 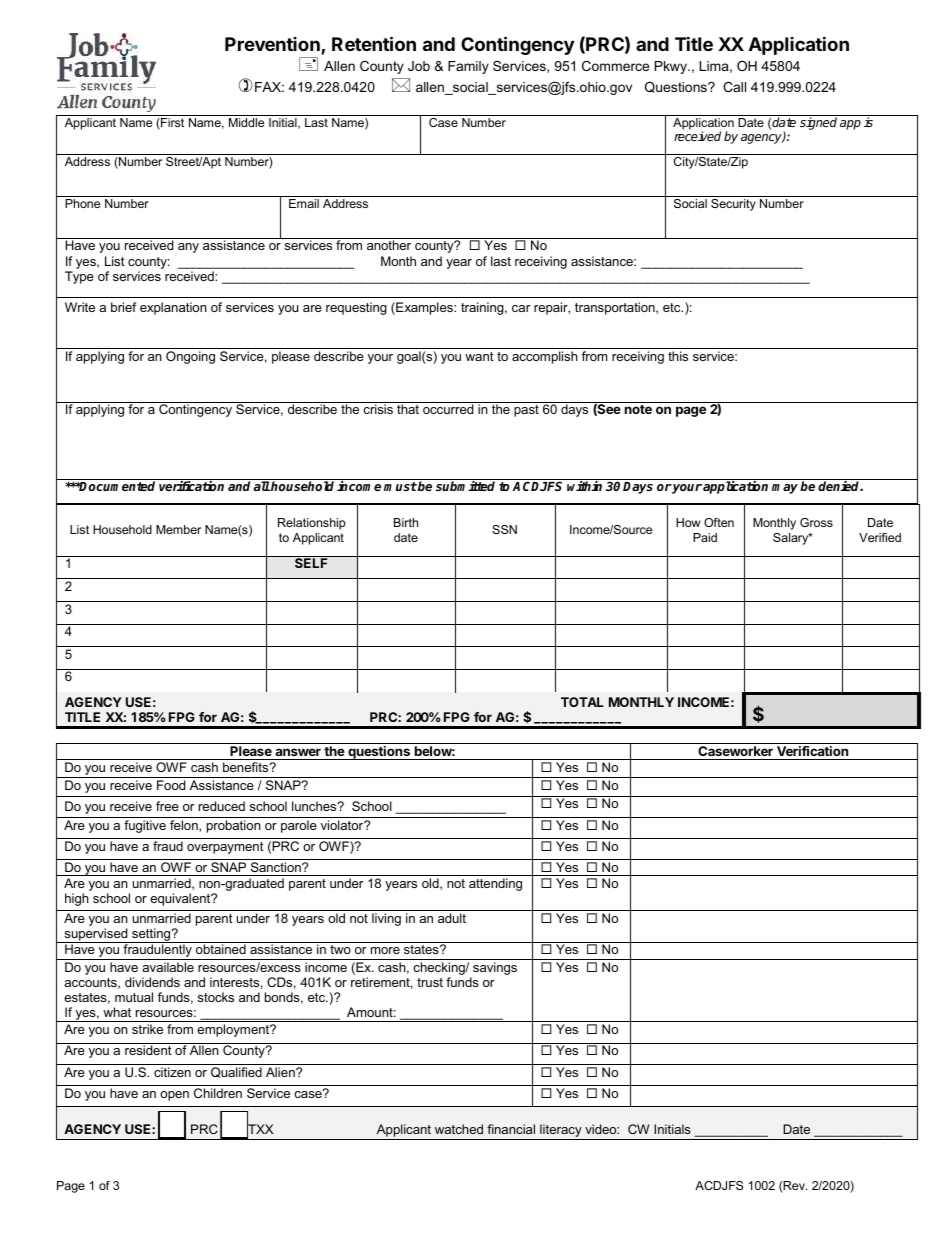 What do you see at coordinates (174, 1096) in the document?
I see `open` at bounding box center [174, 1096].
